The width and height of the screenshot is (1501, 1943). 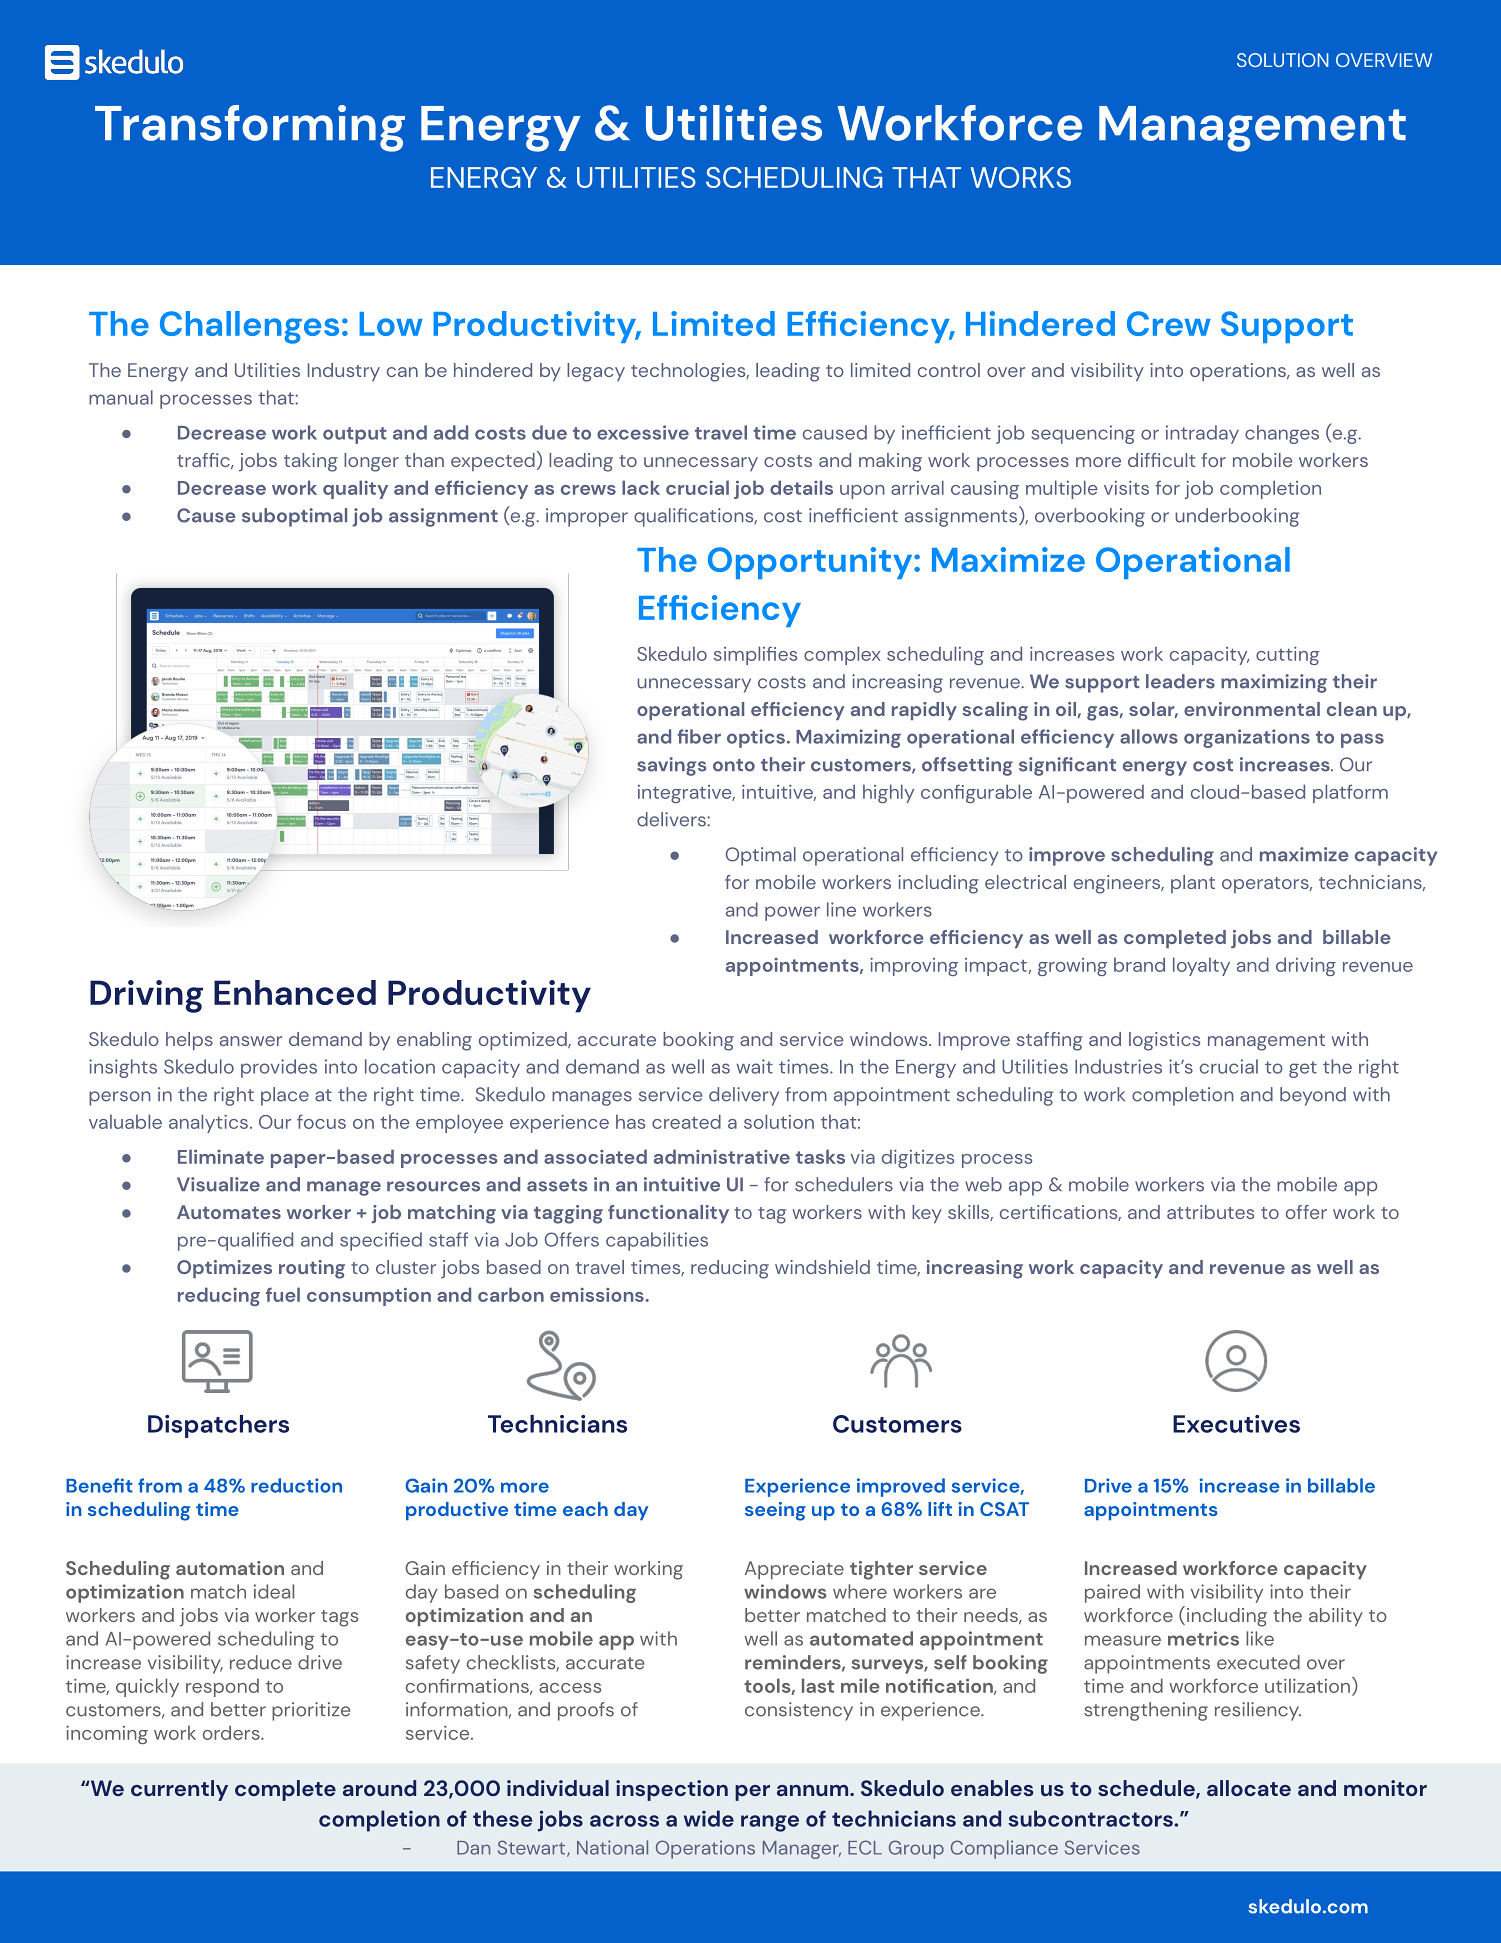 I want to click on taking, so click(x=311, y=462).
